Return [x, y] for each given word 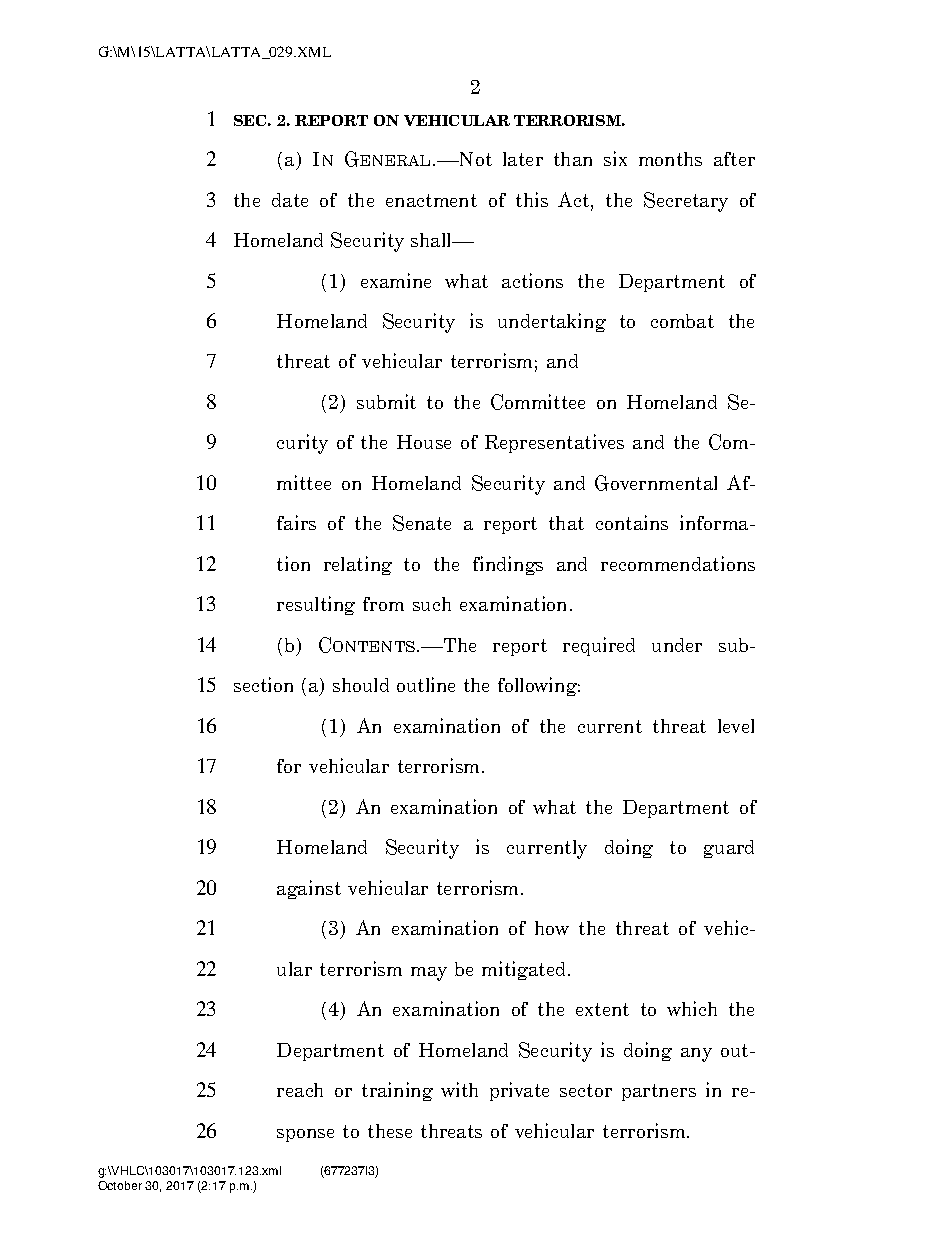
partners [659, 1092]
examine [396, 280]
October [120, 1185]
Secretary [686, 202]
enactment [431, 200]
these [390, 1131]
